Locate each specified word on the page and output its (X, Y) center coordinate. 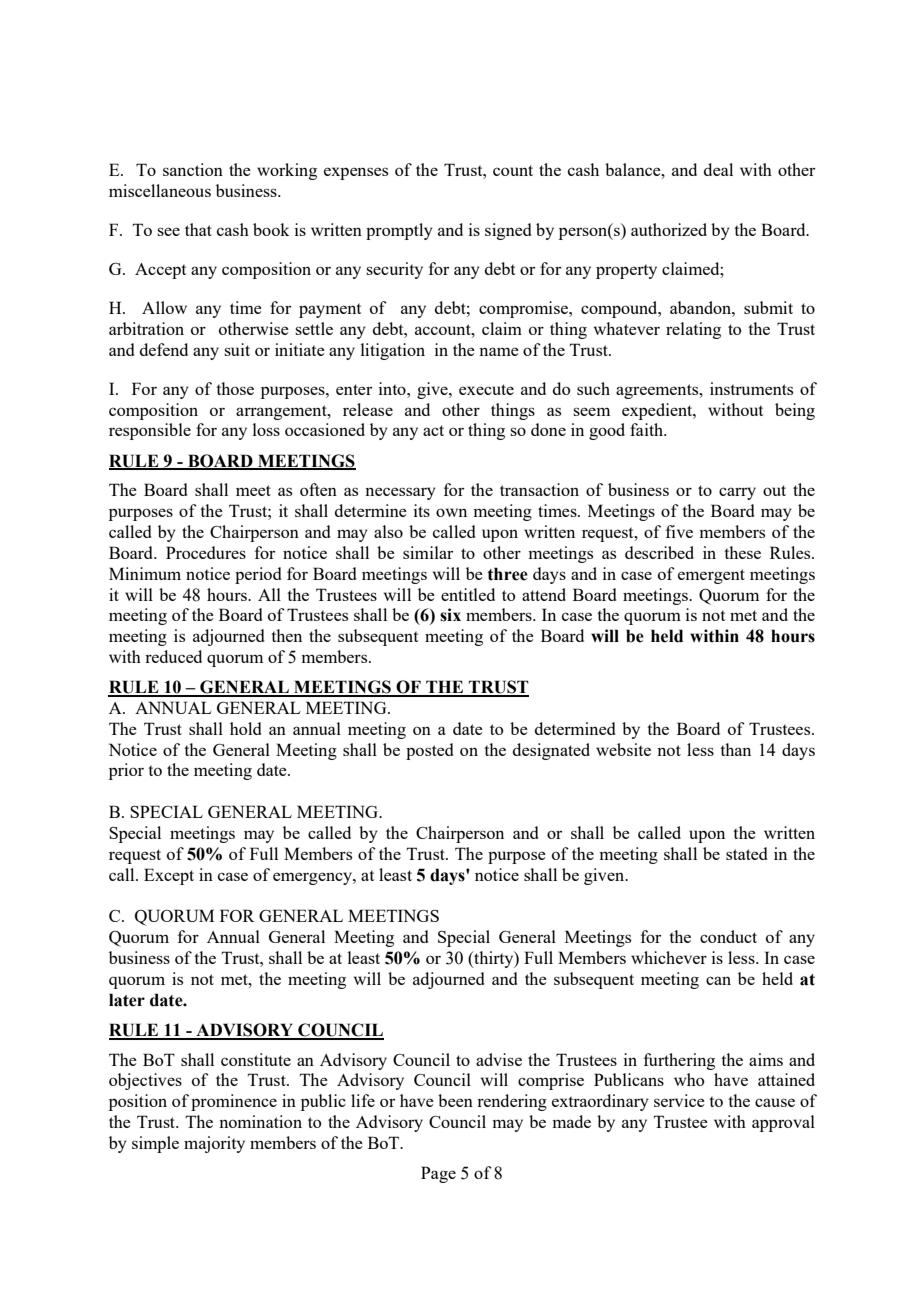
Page (438, 1174)
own (451, 512)
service (679, 1100)
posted (429, 751)
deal (718, 169)
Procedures (206, 552)
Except (169, 876)
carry (737, 493)
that (198, 229)
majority (214, 1144)
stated (746, 853)
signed (508, 231)
